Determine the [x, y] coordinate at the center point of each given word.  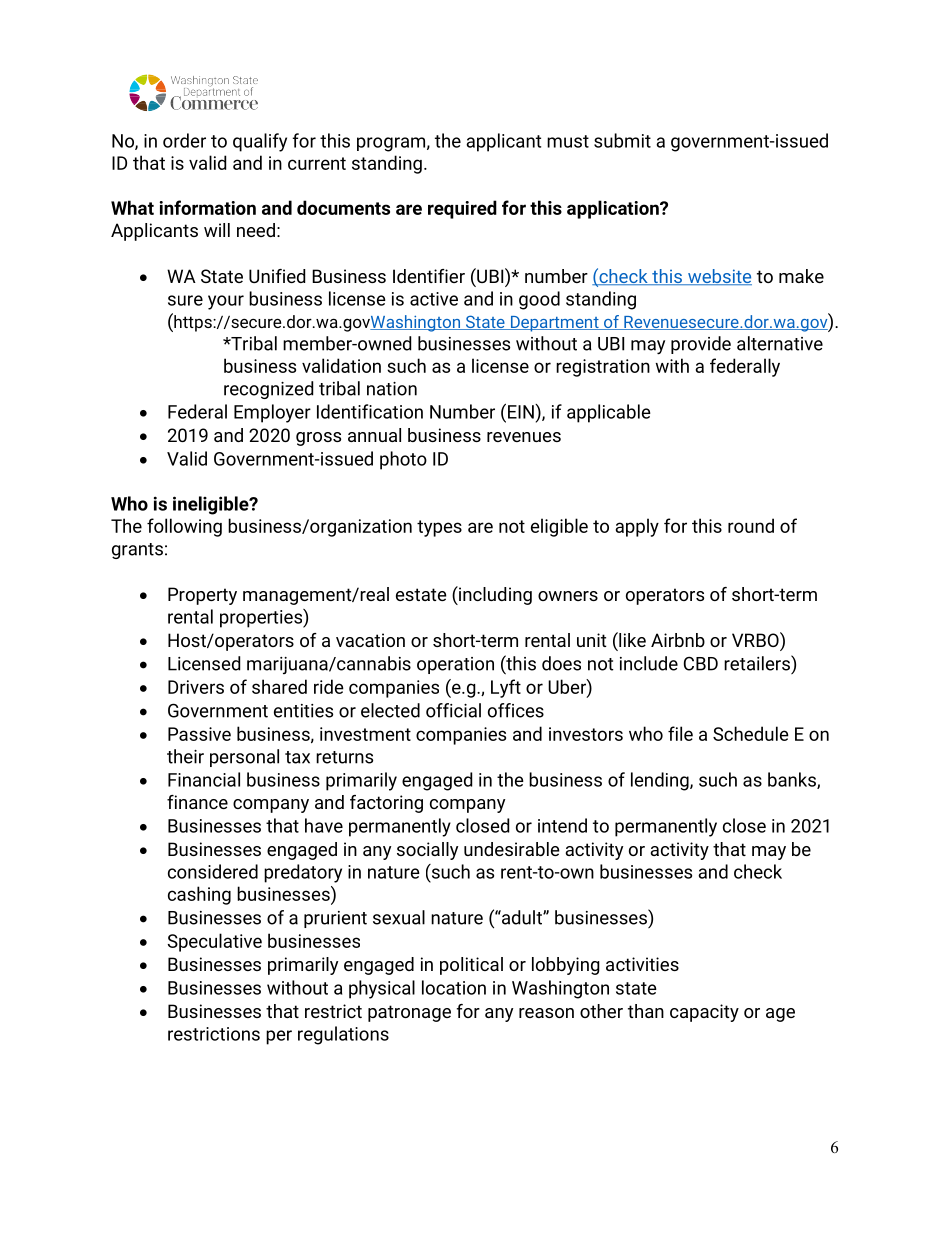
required [462, 209]
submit [622, 140]
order [184, 140]
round [751, 525]
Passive [199, 734]
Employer [272, 413]
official [453, 710]
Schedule [751, 733]
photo [403, 460]
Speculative [215, 942]
